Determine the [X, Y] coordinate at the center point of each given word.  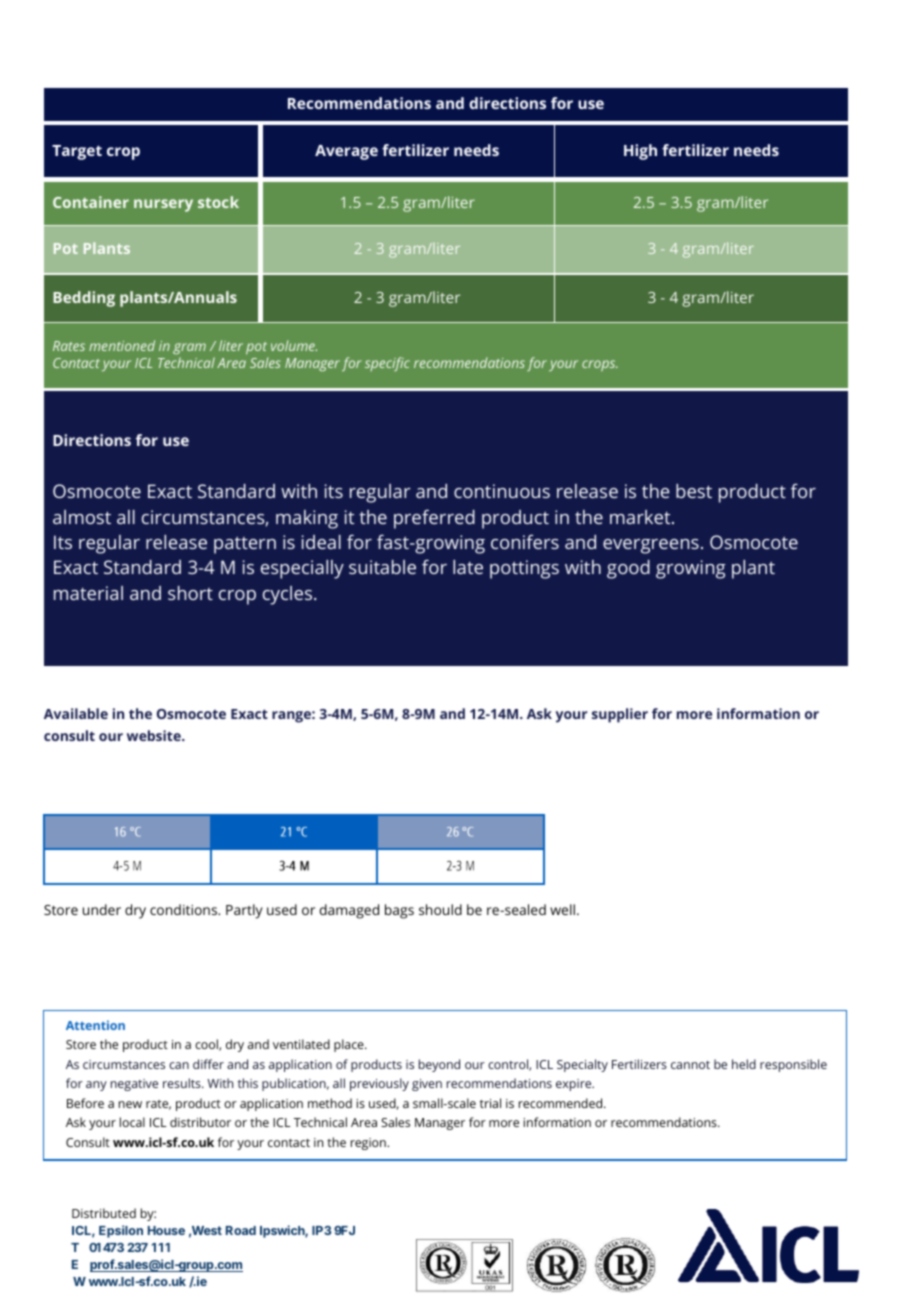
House [166, 1230]
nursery [163, 205]
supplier [620, 715]
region [369, 1144]
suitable [382, 567]
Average [346, 152]
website [155, 735]
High [640, 152]
